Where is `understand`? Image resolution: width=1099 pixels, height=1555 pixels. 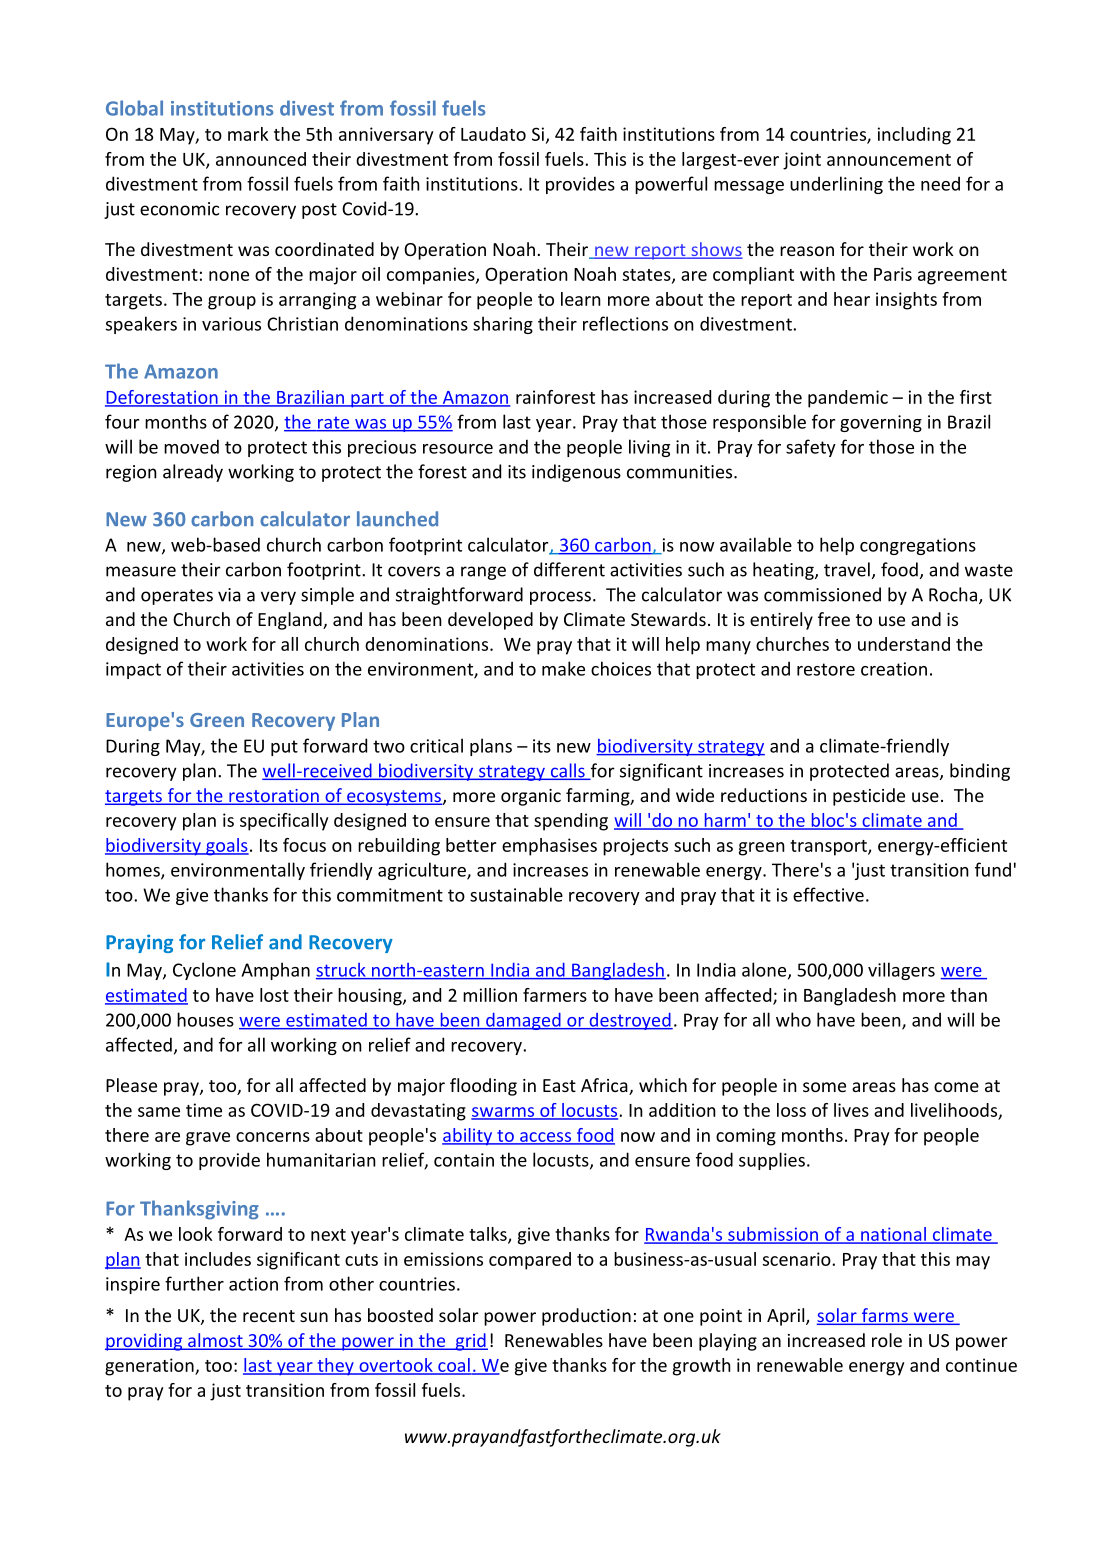
understand is located at coordinates (904, 644).
